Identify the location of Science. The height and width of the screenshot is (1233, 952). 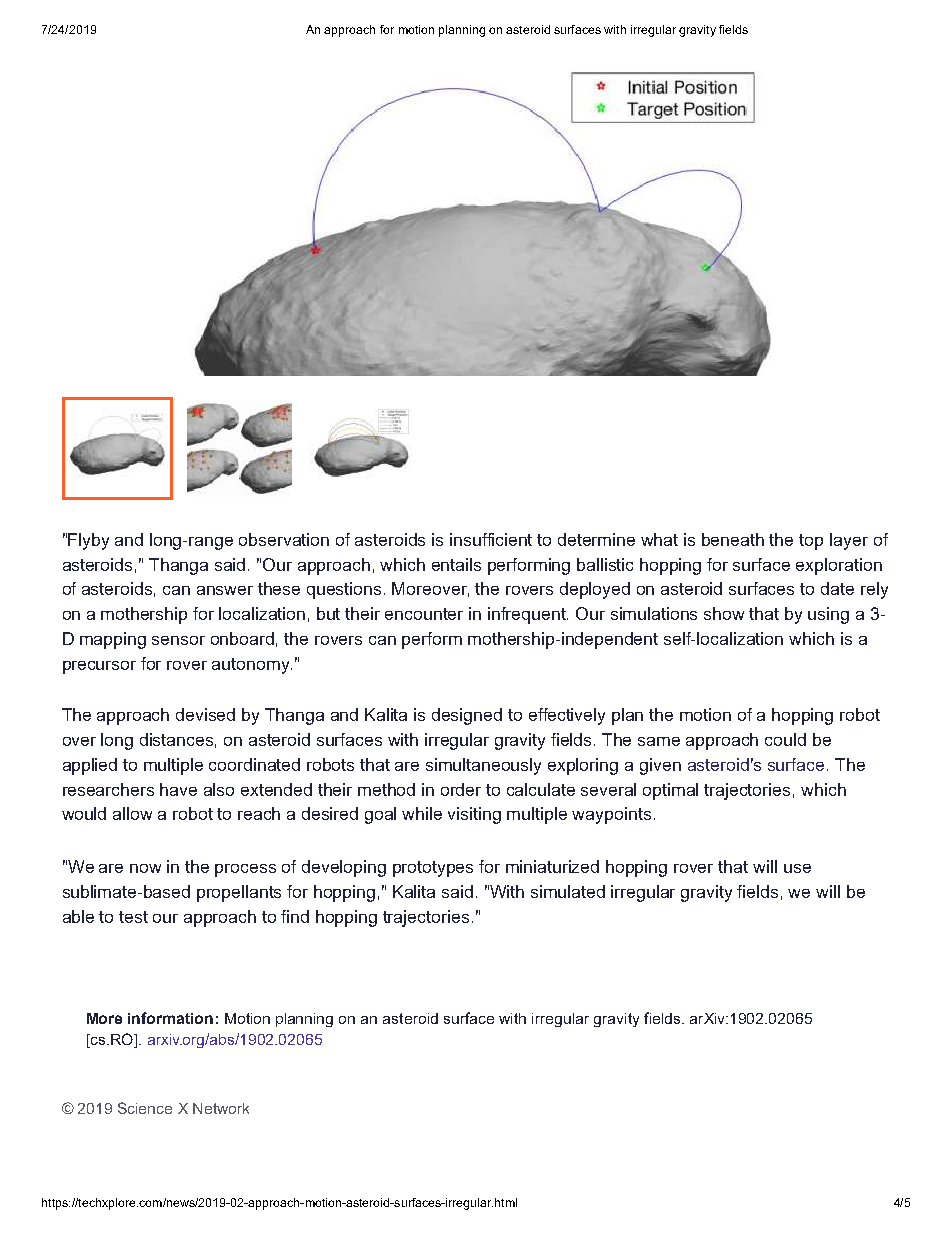
(145, 1108).
